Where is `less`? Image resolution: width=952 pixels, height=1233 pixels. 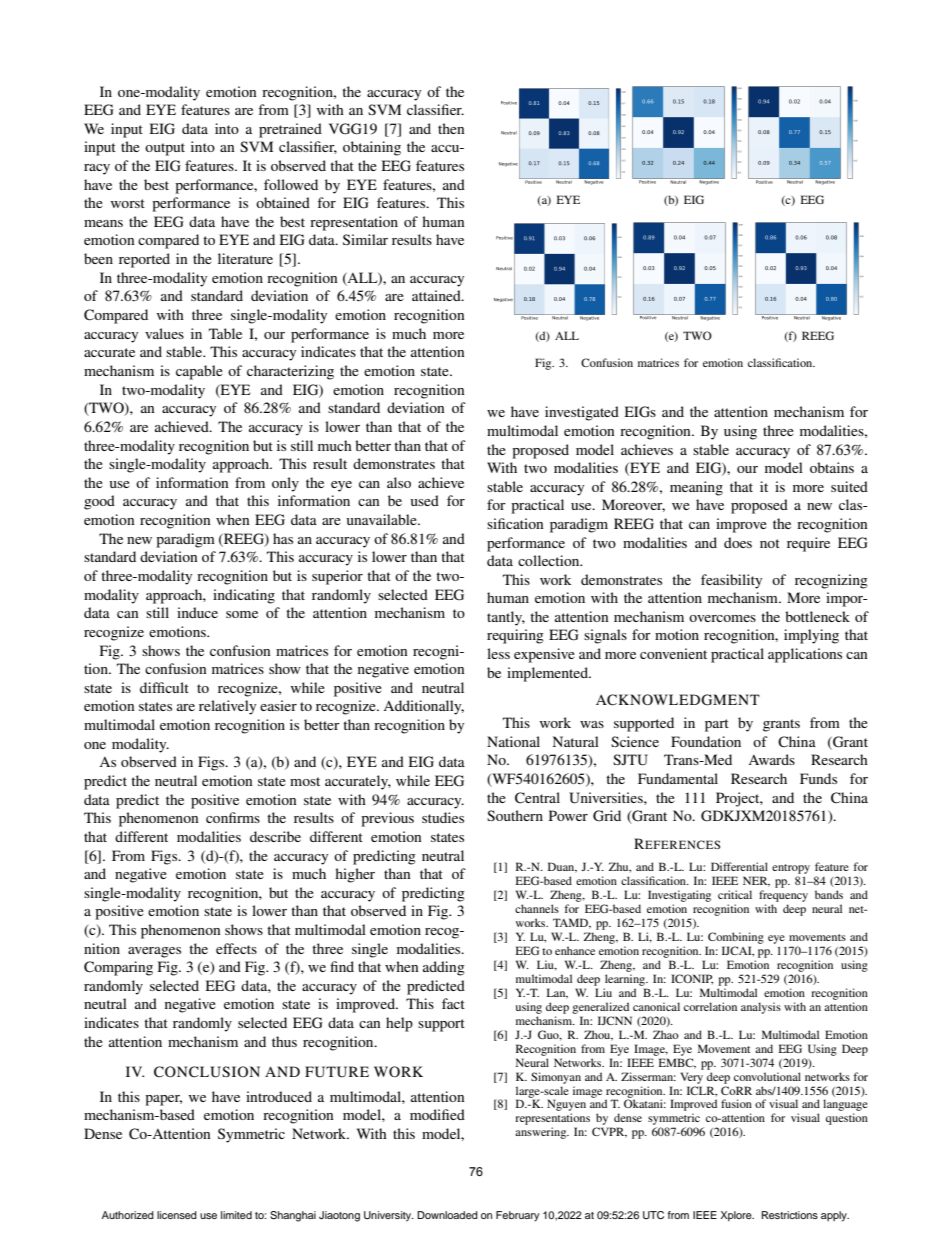
less is located at coordinates (498, 653).
